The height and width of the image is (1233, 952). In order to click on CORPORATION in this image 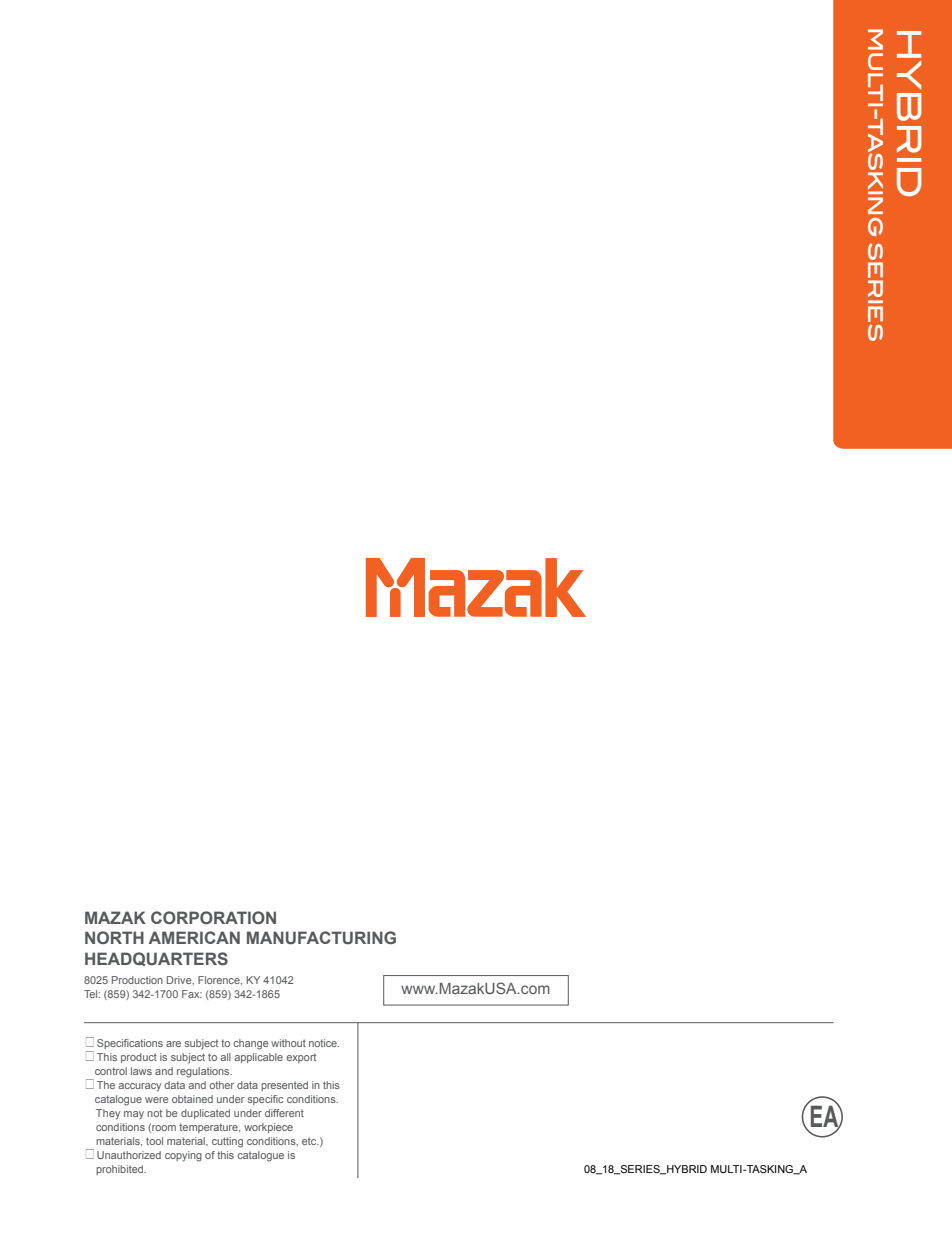, I will do `click(213, 917)`.
